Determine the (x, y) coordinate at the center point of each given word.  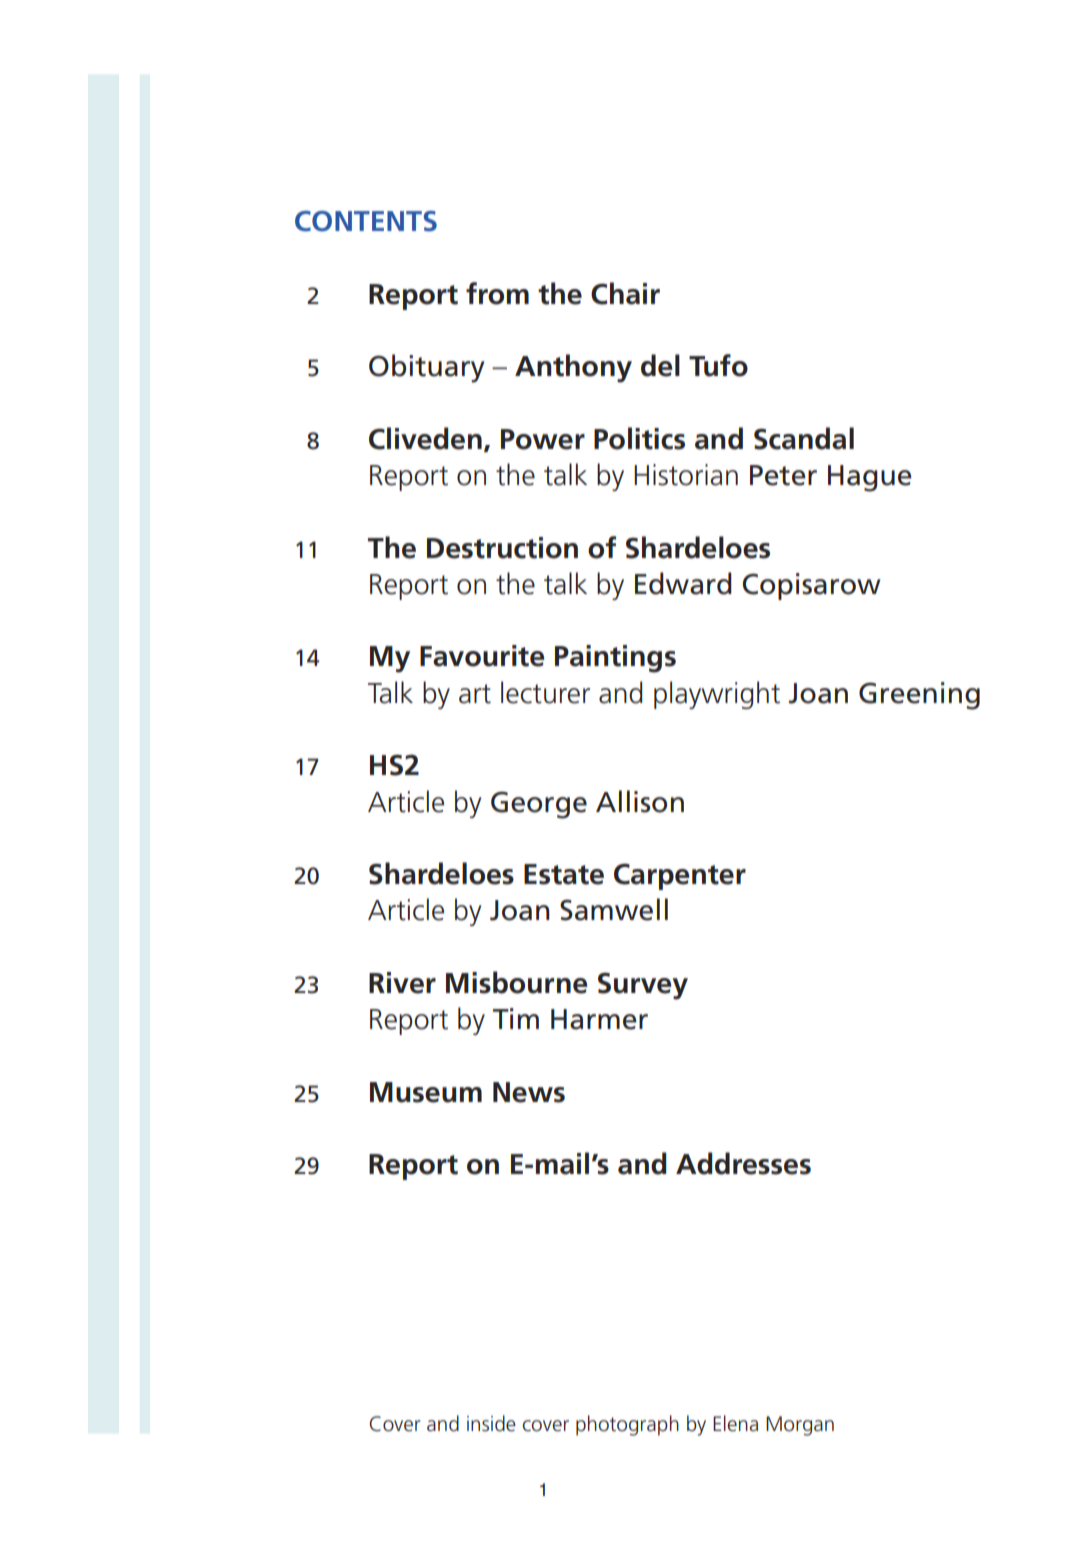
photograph (627, 1425)
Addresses (743, 1163)
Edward (683, 583)
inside (491, 1423)
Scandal (804, 438)
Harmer (599, 1019)
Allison (640, 801)
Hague (870, 478)
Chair (625, 293)
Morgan (800, 1426)
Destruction (502, 548)
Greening (919, 696)
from (497, 293)
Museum (426, 1092)
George (539, 805)
